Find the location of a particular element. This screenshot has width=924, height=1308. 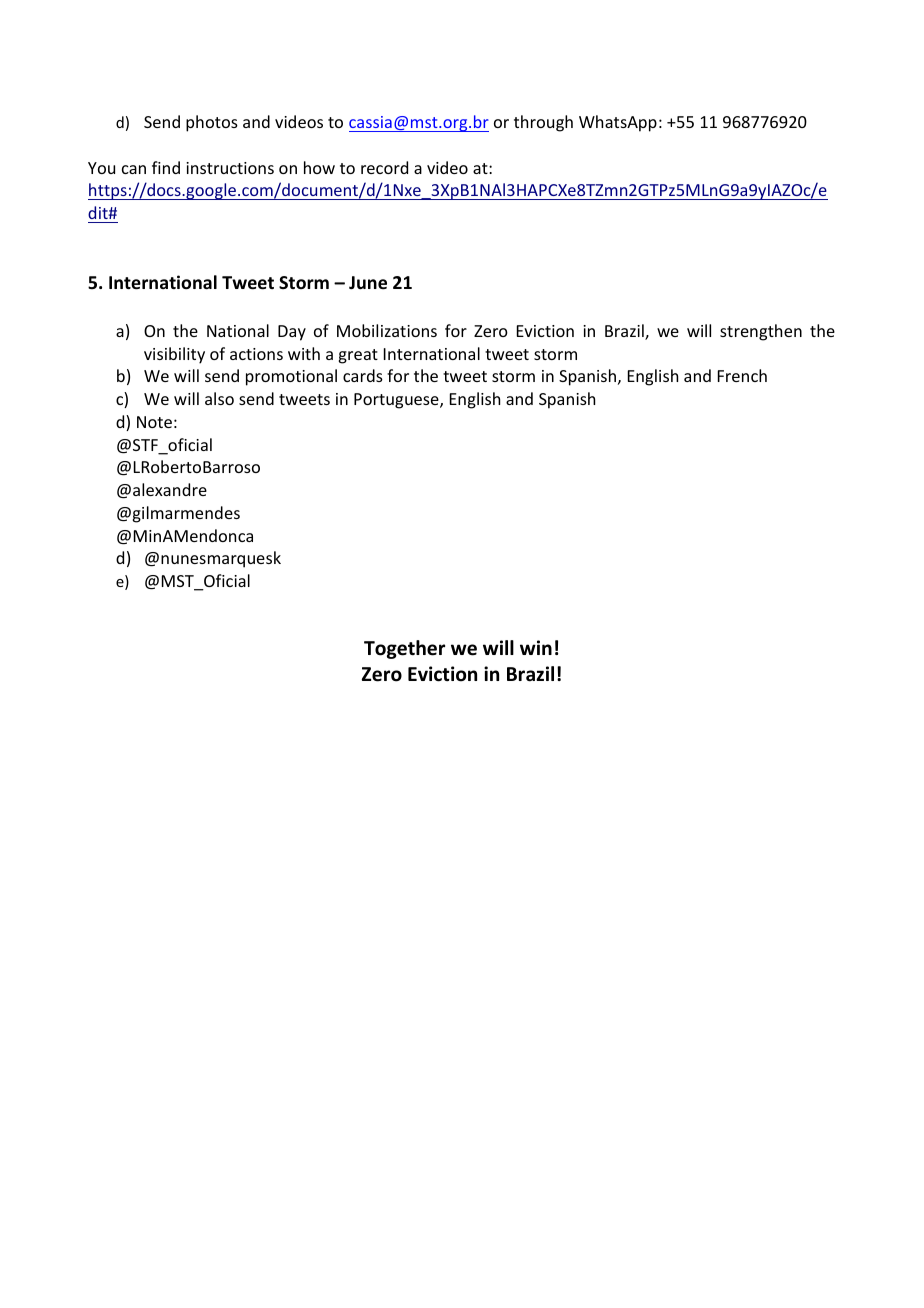

win is located at coordinates (536, 647).
